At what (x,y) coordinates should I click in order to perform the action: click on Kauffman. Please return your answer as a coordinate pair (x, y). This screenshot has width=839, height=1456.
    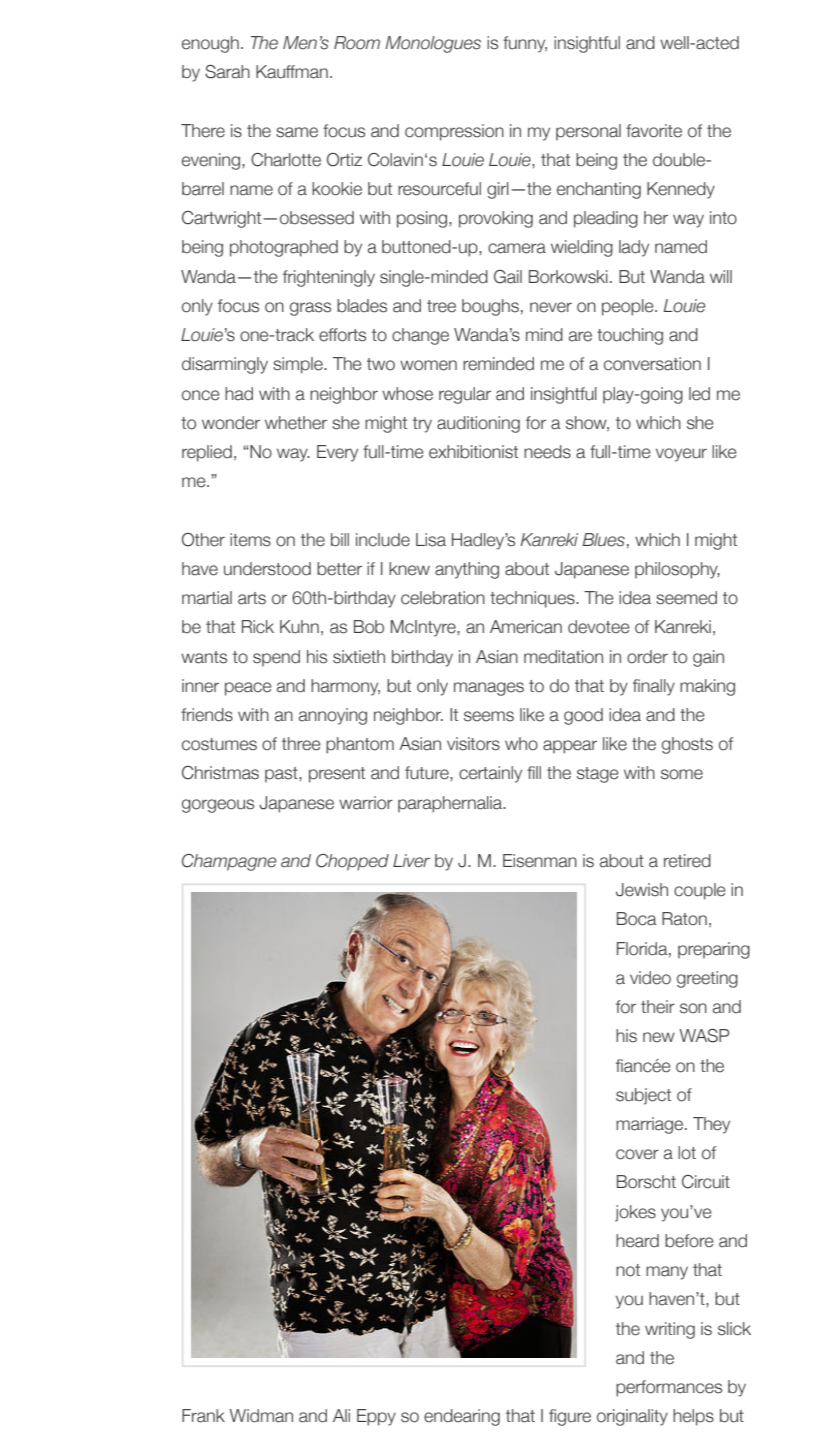
    Looking at the image, I should click on (292, 72).
